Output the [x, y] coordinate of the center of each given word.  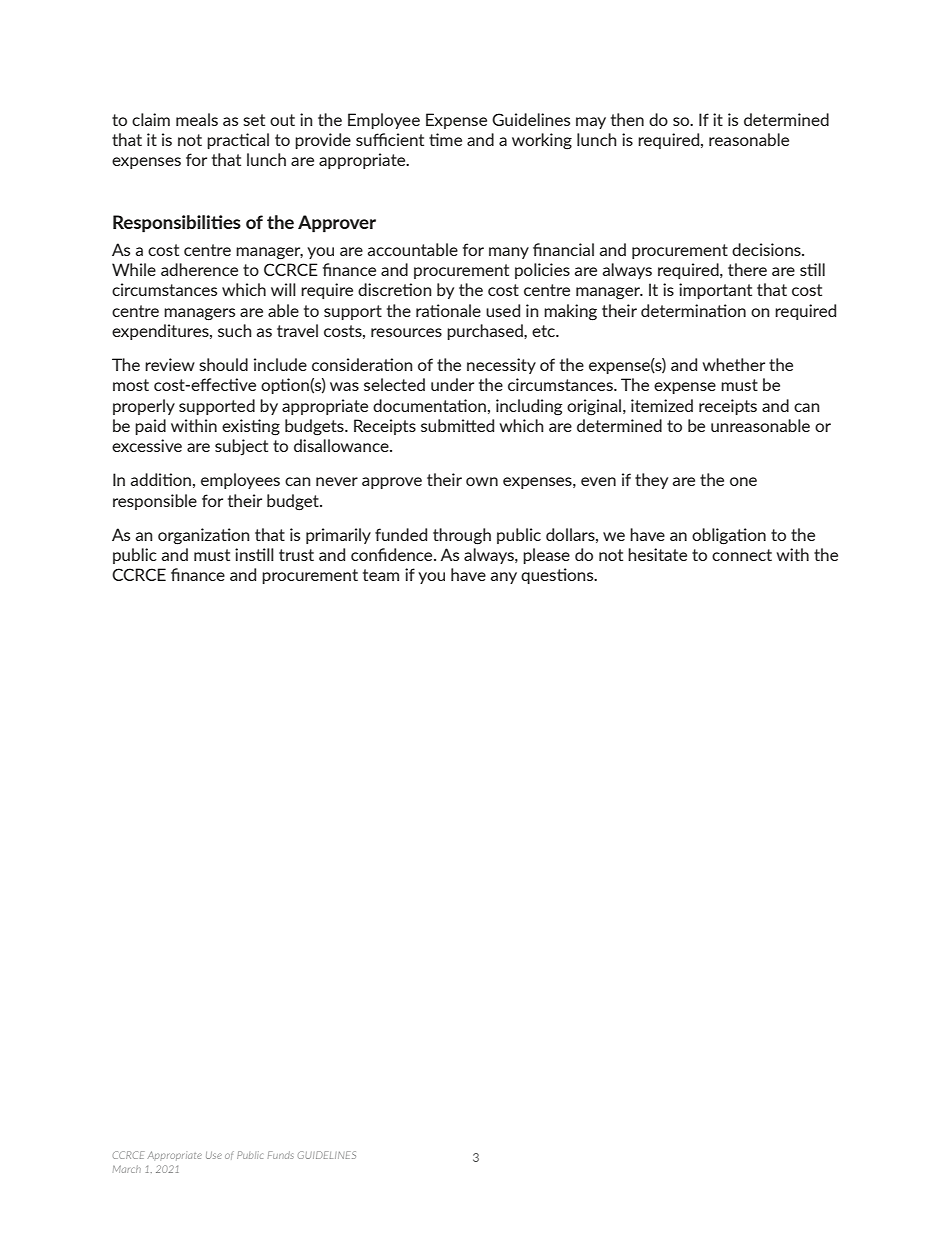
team [381, 575]
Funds [281, 1155]
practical [238, 141]
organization [203, 536]
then [627, 119]
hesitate [657, 554]
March [127, 1169]
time [445, 139]
